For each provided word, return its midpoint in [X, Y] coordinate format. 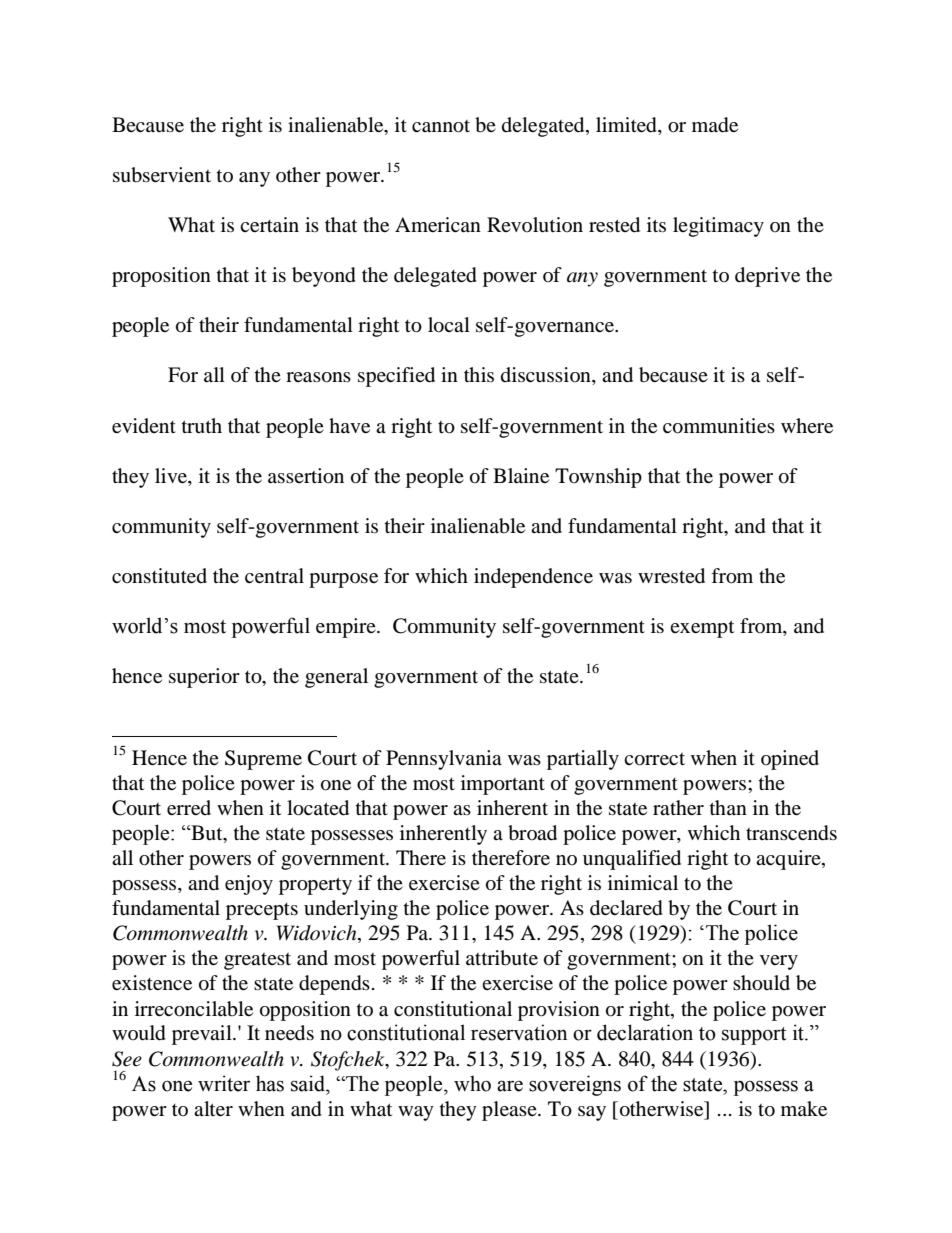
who [472, 1083]
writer [224, 1083]
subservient [162, 175]
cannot [441, 126]
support [754, 1036]
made [715, 125]
